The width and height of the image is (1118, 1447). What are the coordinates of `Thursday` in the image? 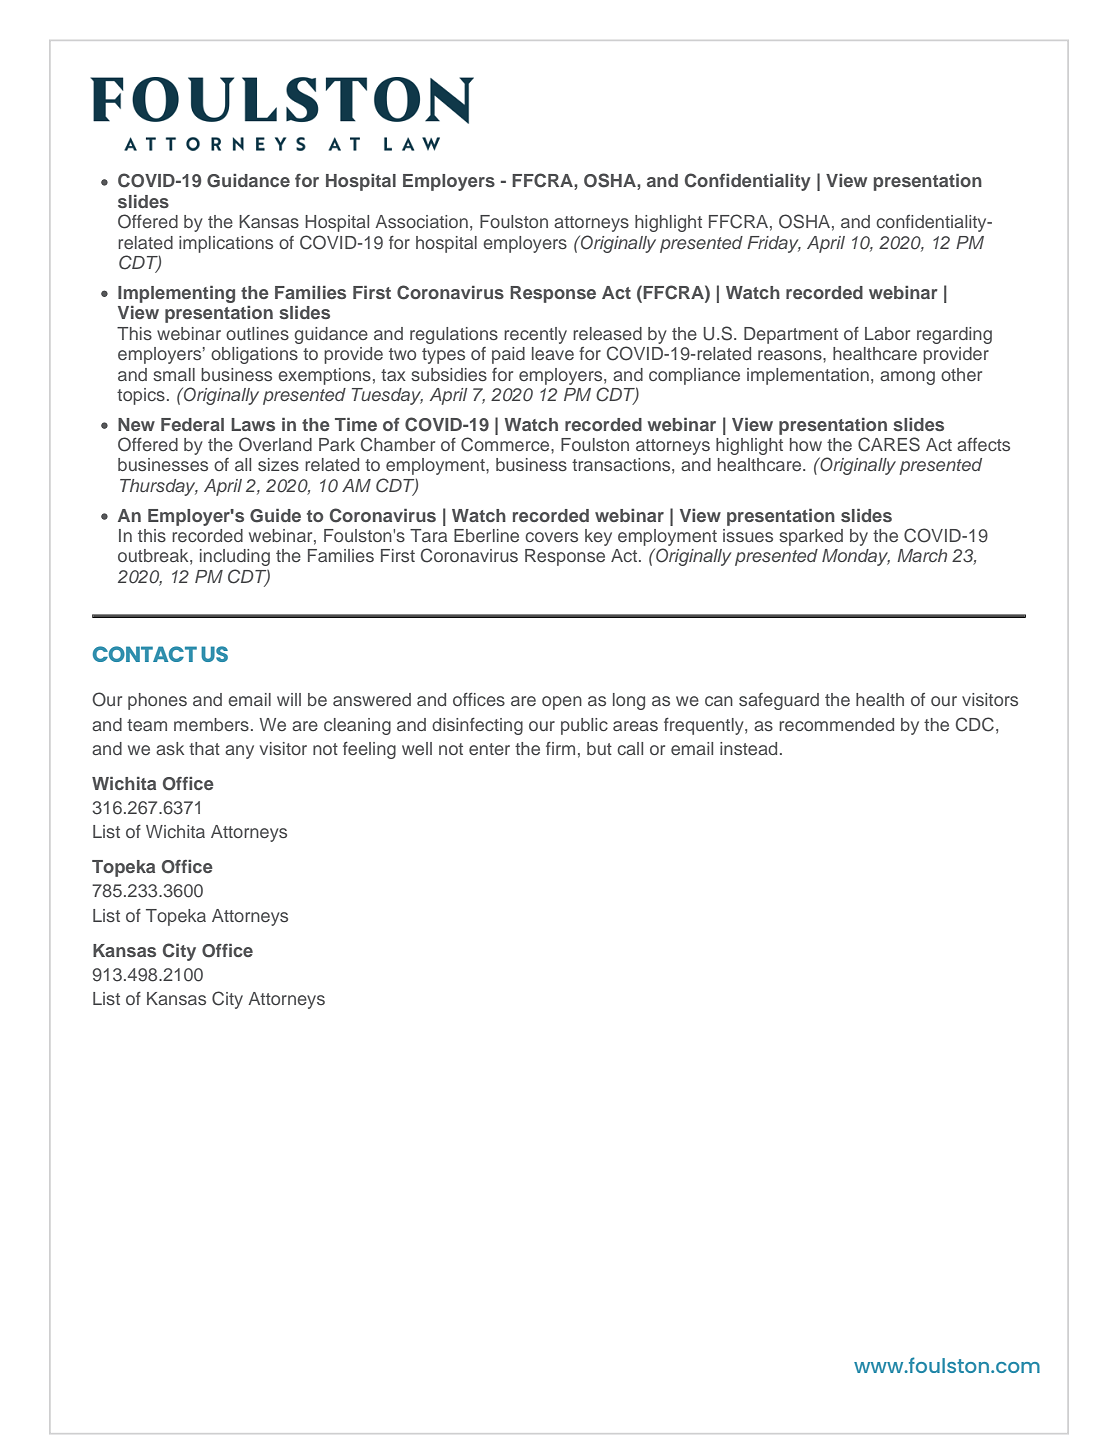 It's located at (159, 487).
